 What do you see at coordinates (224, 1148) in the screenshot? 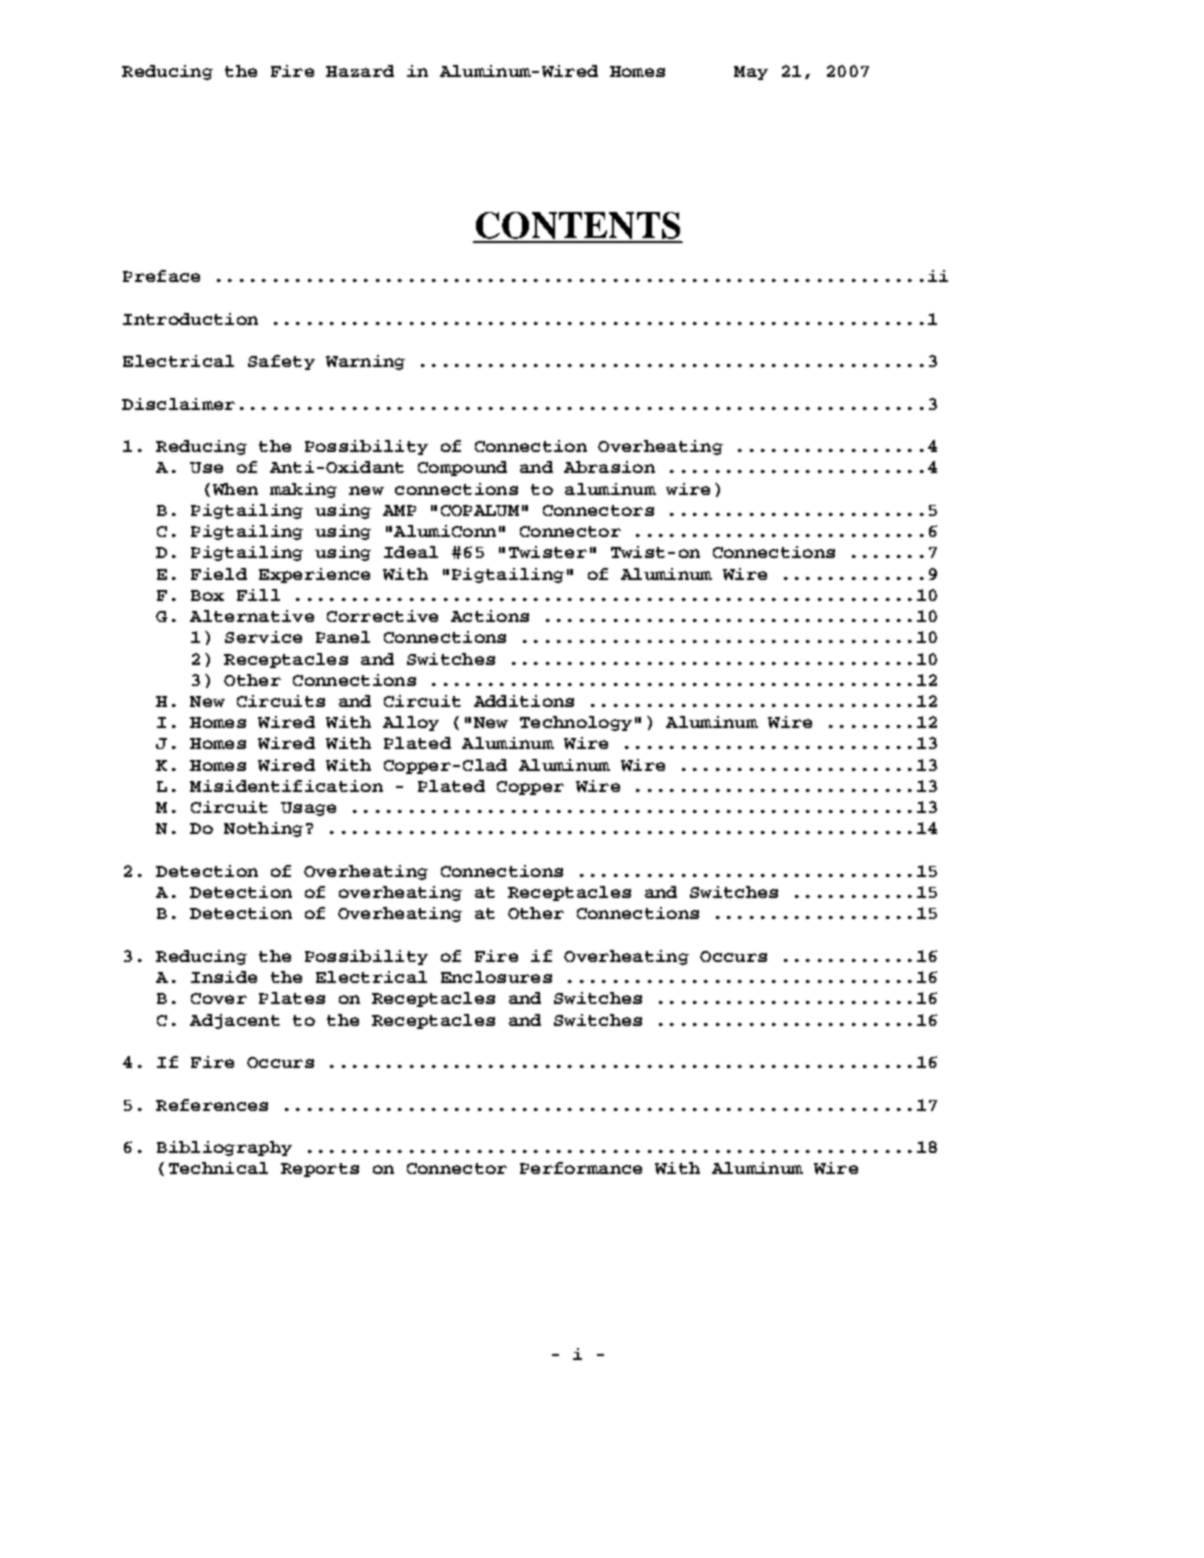
I see `Bibliography` at bounding box center [224, 1148].
